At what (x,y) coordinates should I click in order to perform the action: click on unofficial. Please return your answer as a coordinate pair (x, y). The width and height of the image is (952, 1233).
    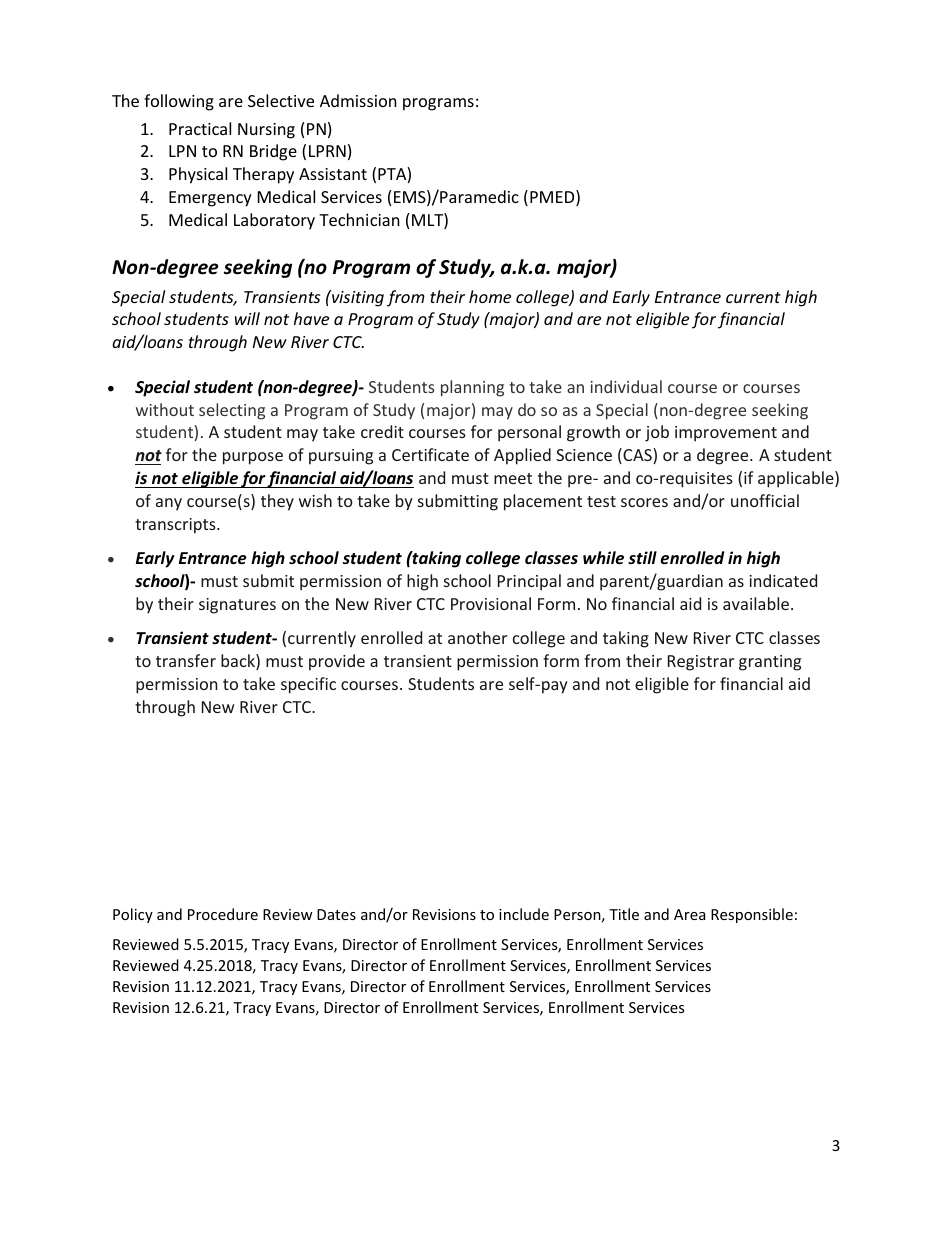
    Looking at the image, I should click on (765, 500).
